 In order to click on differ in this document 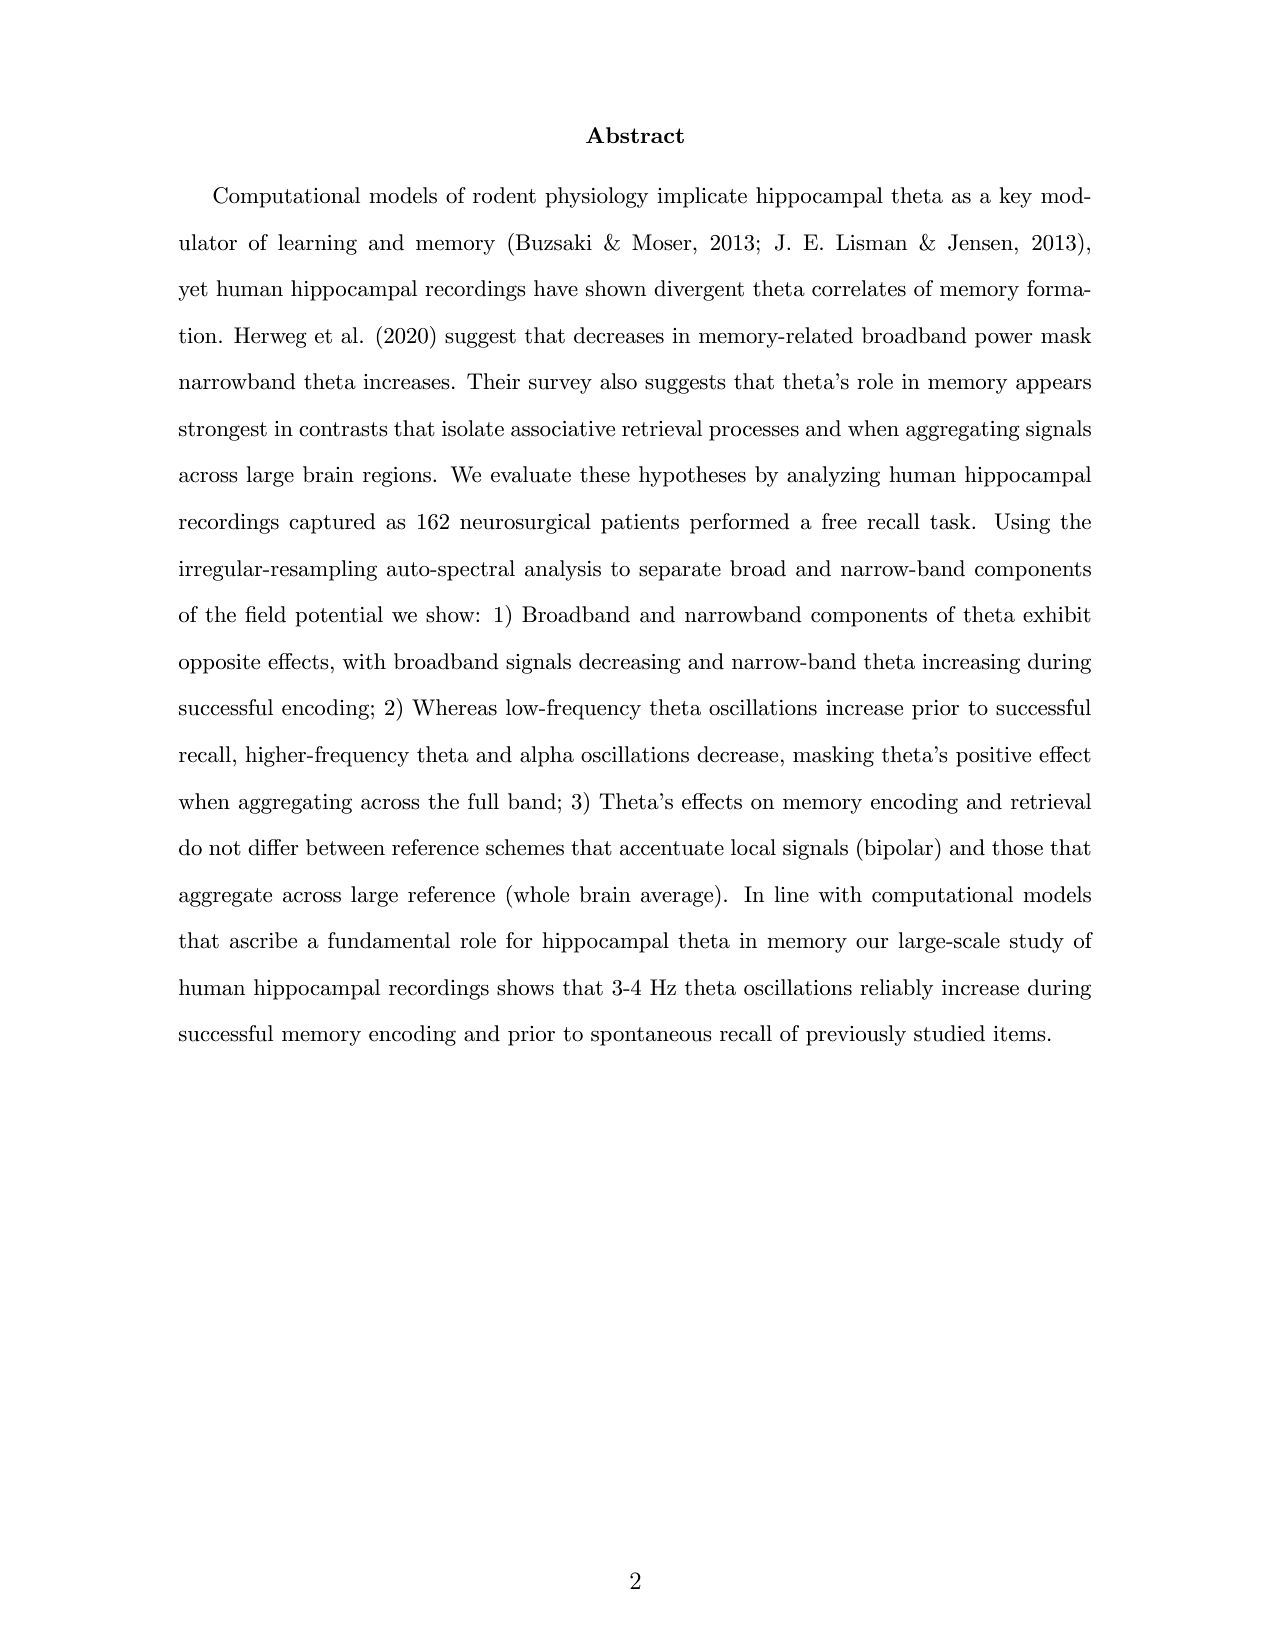, I will do `click(273, 847)`.
